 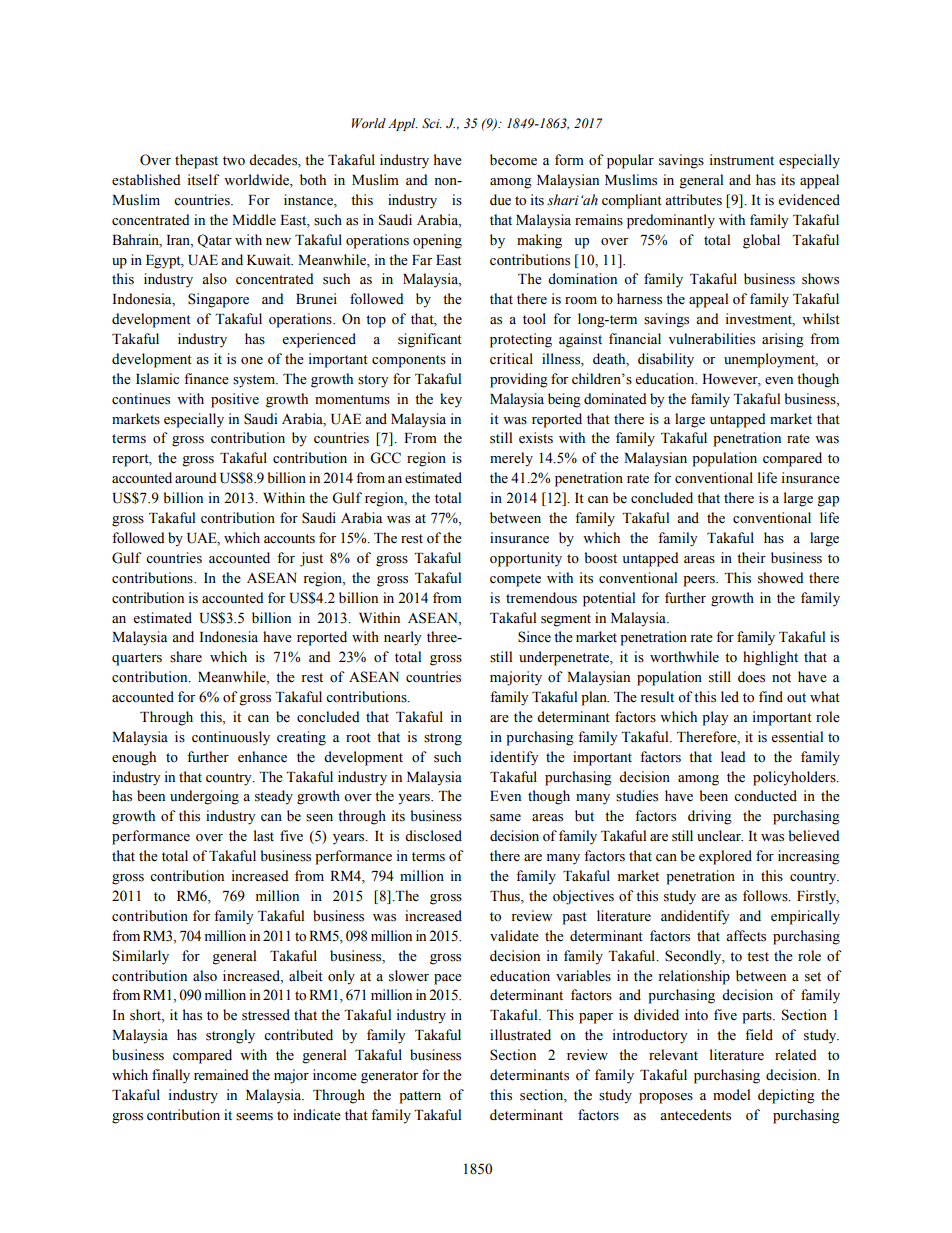 What do you see at coordinates (420, 1097) in the document?
I see `pattern` at bounding box center [420, 1097].
